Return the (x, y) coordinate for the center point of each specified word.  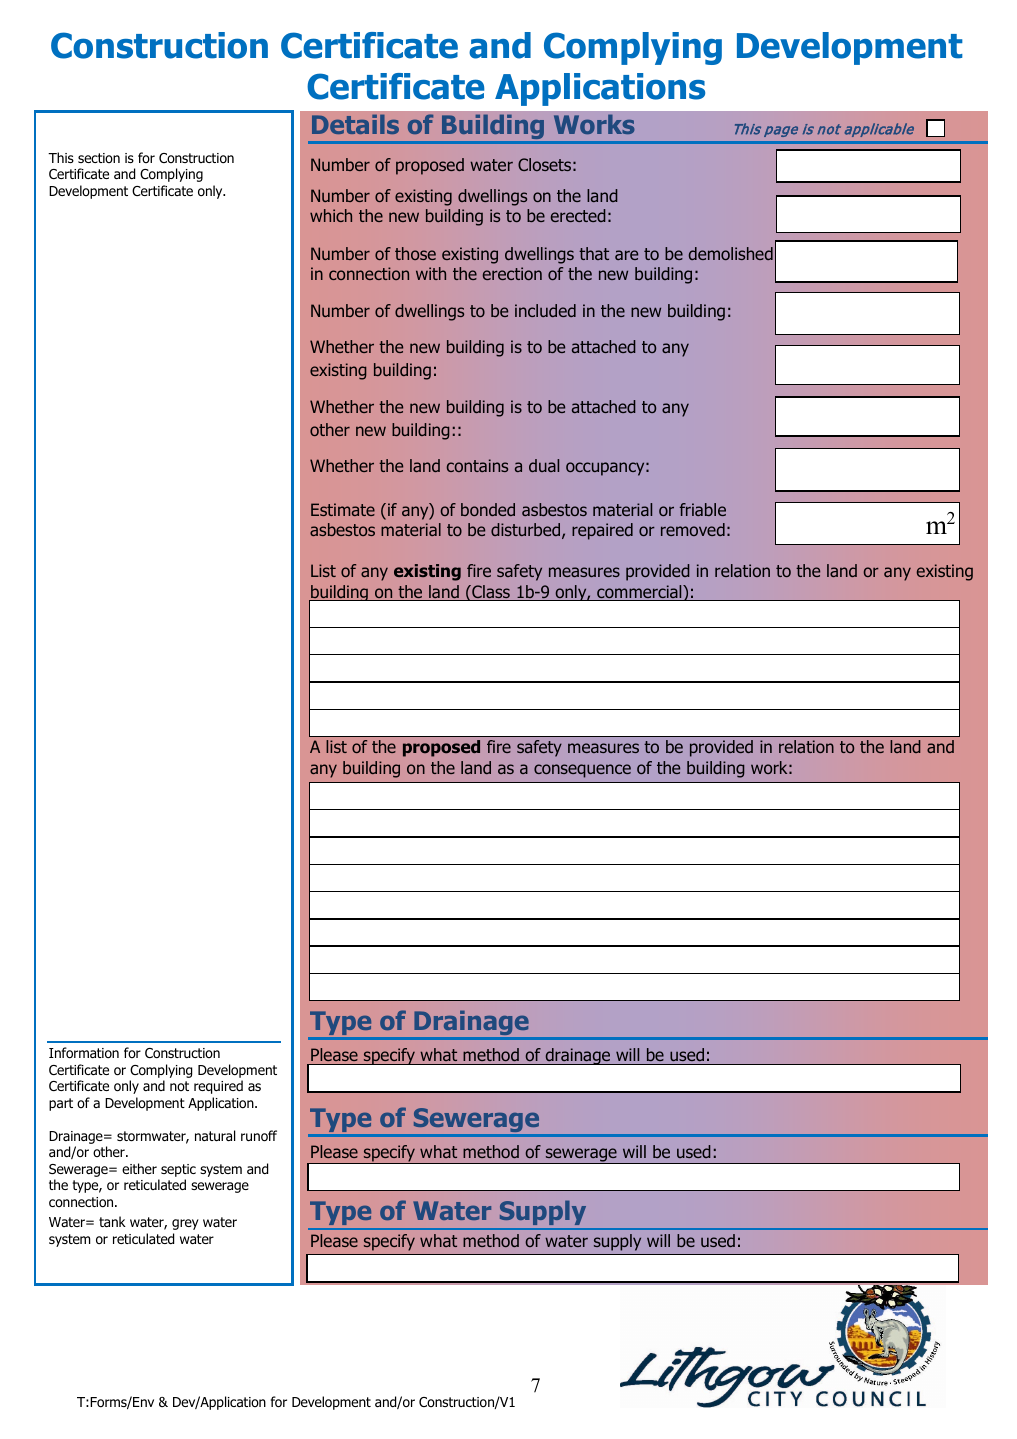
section (99, 158)
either (139, 1168)
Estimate (343, 509)
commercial (639, 593)
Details (355, 124)
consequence (582, 771)
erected (578, 215)
